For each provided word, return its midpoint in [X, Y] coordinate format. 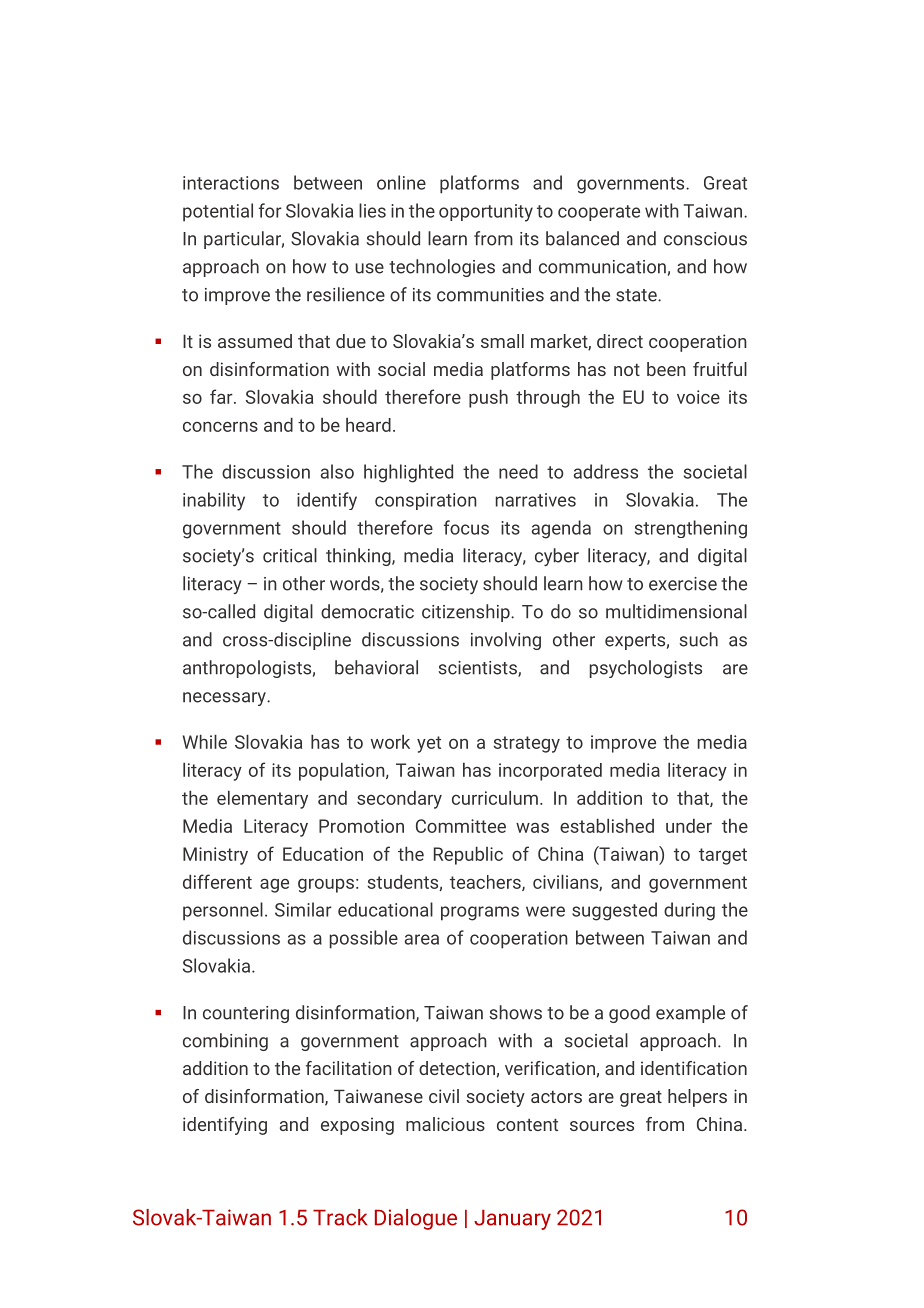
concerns [220, 426]
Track [340, 1217]
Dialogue [416, 1219]
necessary [225, 699]
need [518, 471]
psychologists [646, 669]
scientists [478, 669]
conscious [705, 239]
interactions [231, 183]
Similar [303, 909]
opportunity [486, 213]
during [689, 911]
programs [480, 913]
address [606, 471]
